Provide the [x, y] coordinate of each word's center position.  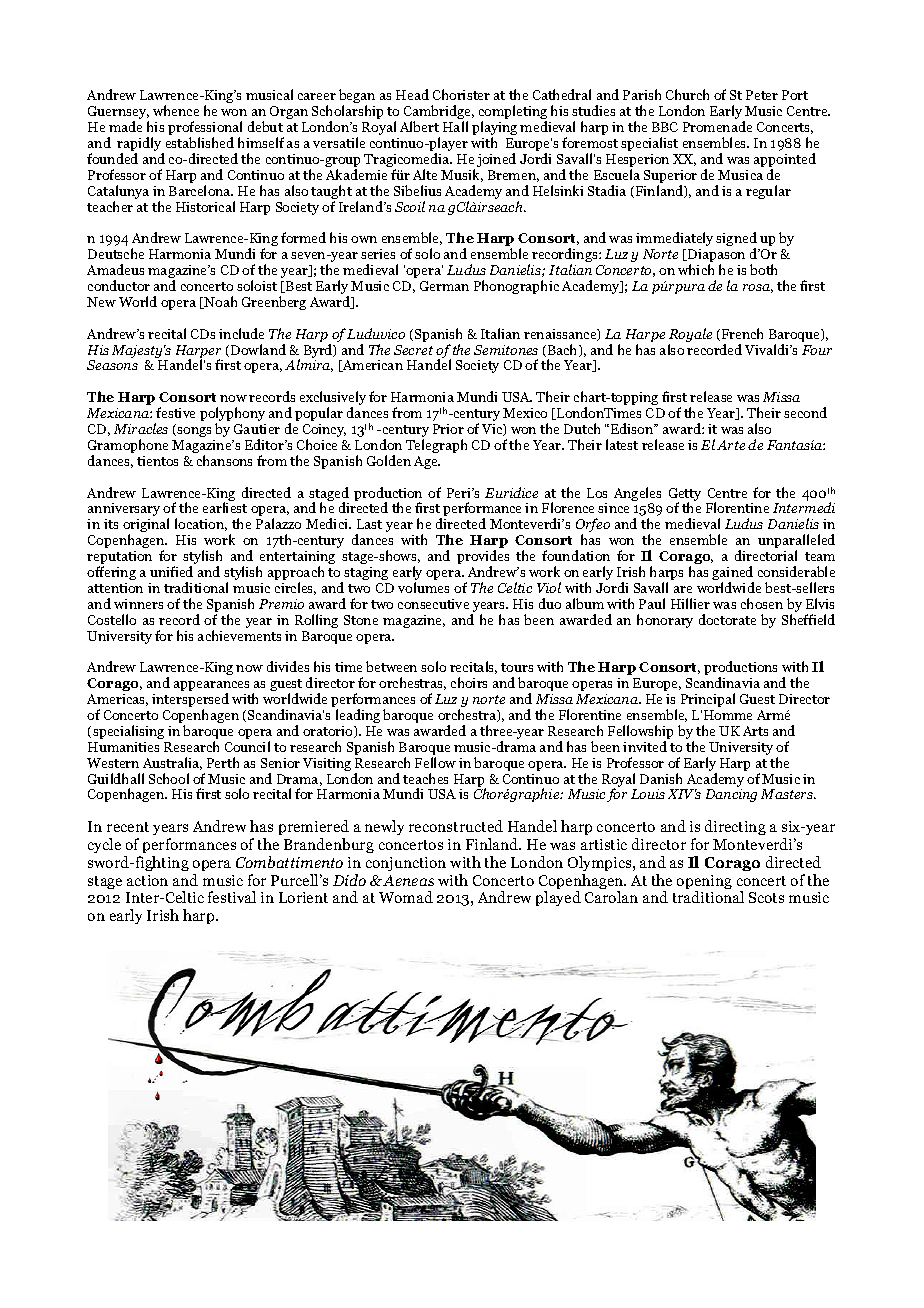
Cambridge [439, 113]
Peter [762, 95]
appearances [211, 687]
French [742, 333]
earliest [225, 507]
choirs [469, 682]
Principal [708, 700]
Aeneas [407, 880]
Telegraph [436, 446]
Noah [220, 302]
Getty [685, 496]
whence [176, 110]
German [444, 286]
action [147, 880]
